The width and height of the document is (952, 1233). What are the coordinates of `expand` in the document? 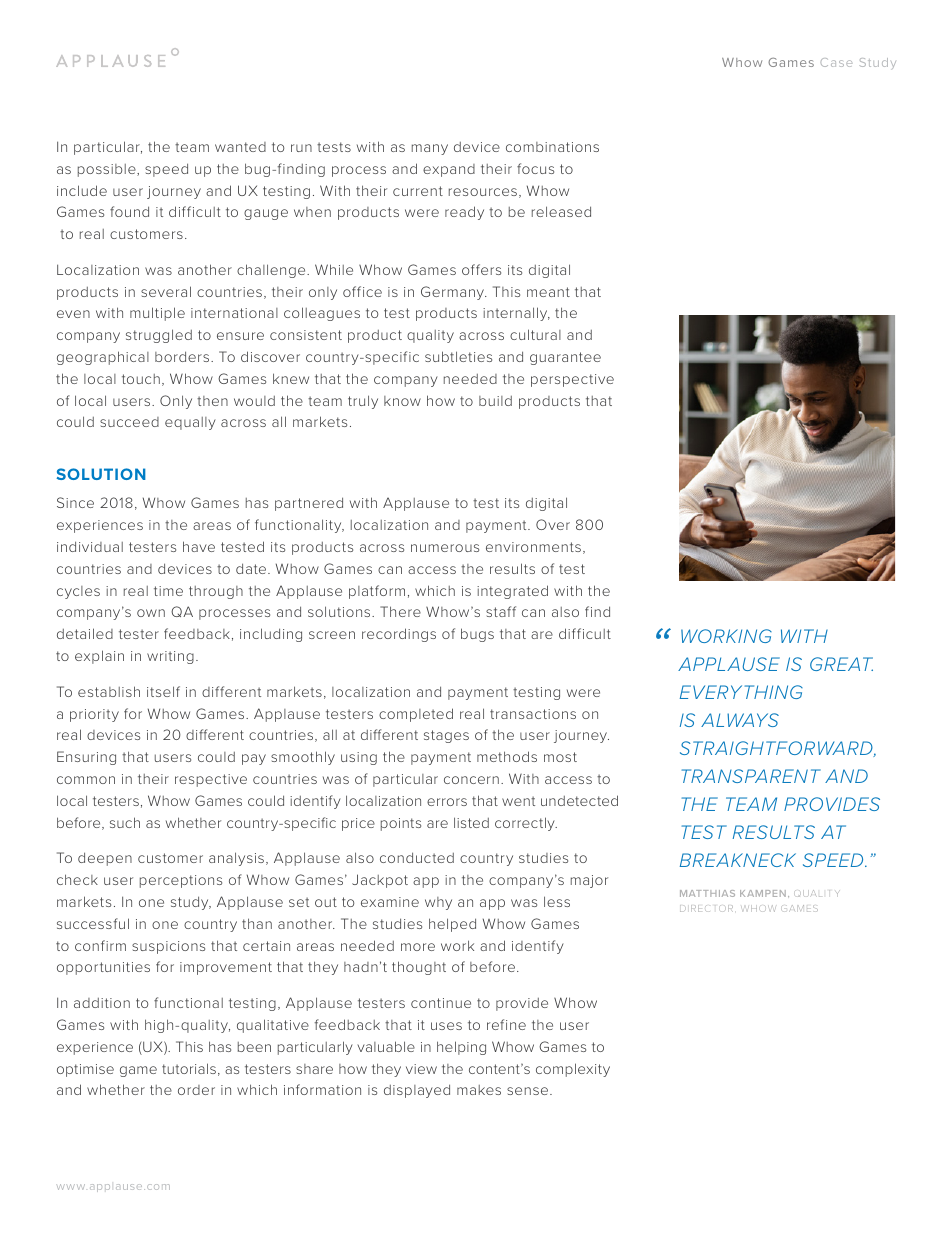 It's located at (449, 170).
